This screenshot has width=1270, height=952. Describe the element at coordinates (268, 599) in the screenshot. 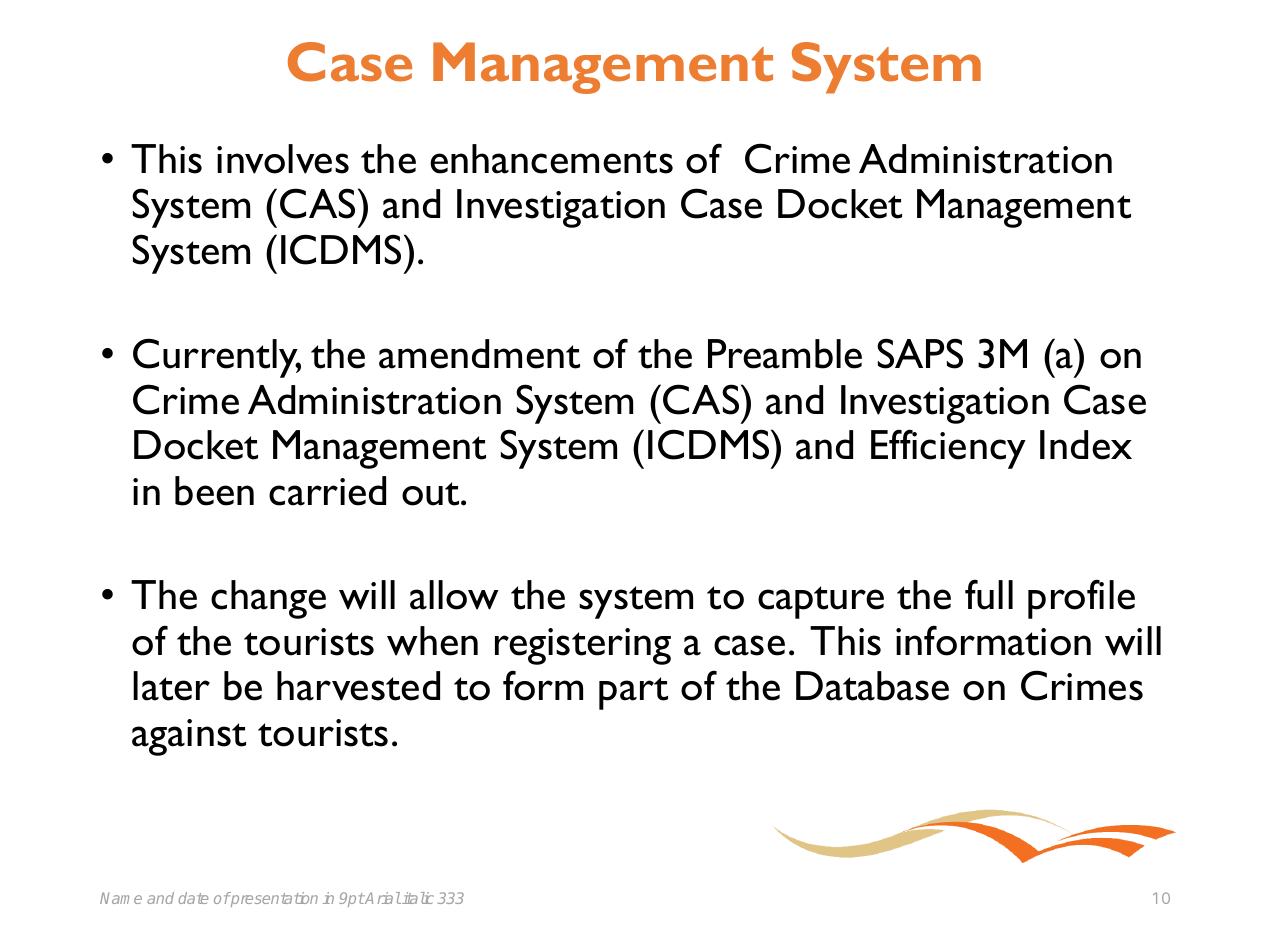

I see `change` at that location.
